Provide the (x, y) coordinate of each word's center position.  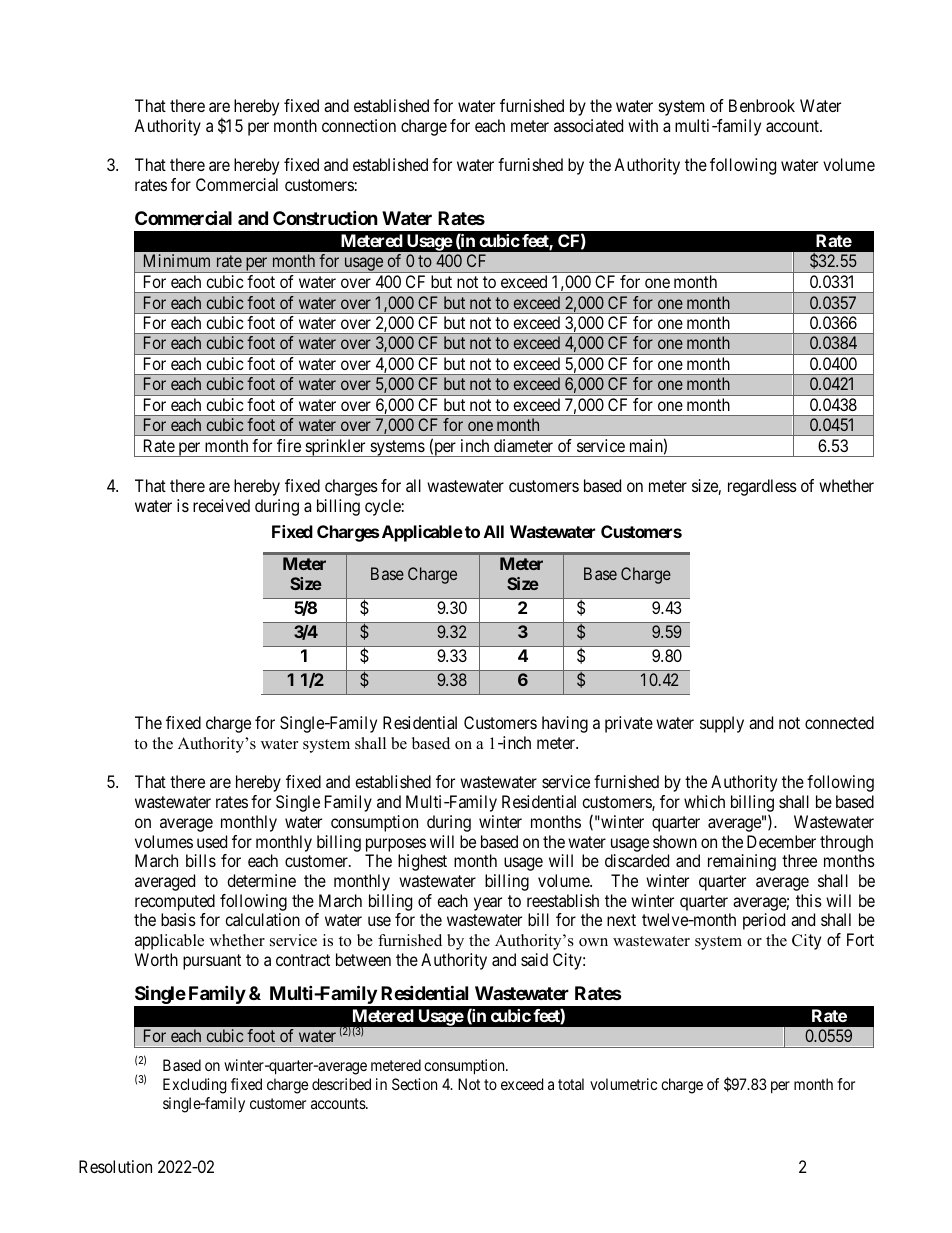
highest (422, 862)
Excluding (195, 1086)
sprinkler (335, 448)
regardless (762, 487)
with (643, 125)
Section (414, 1084)
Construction (325, 217)
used (212, 841)
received (221, 505)
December (781, 841)
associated (588, 125)
